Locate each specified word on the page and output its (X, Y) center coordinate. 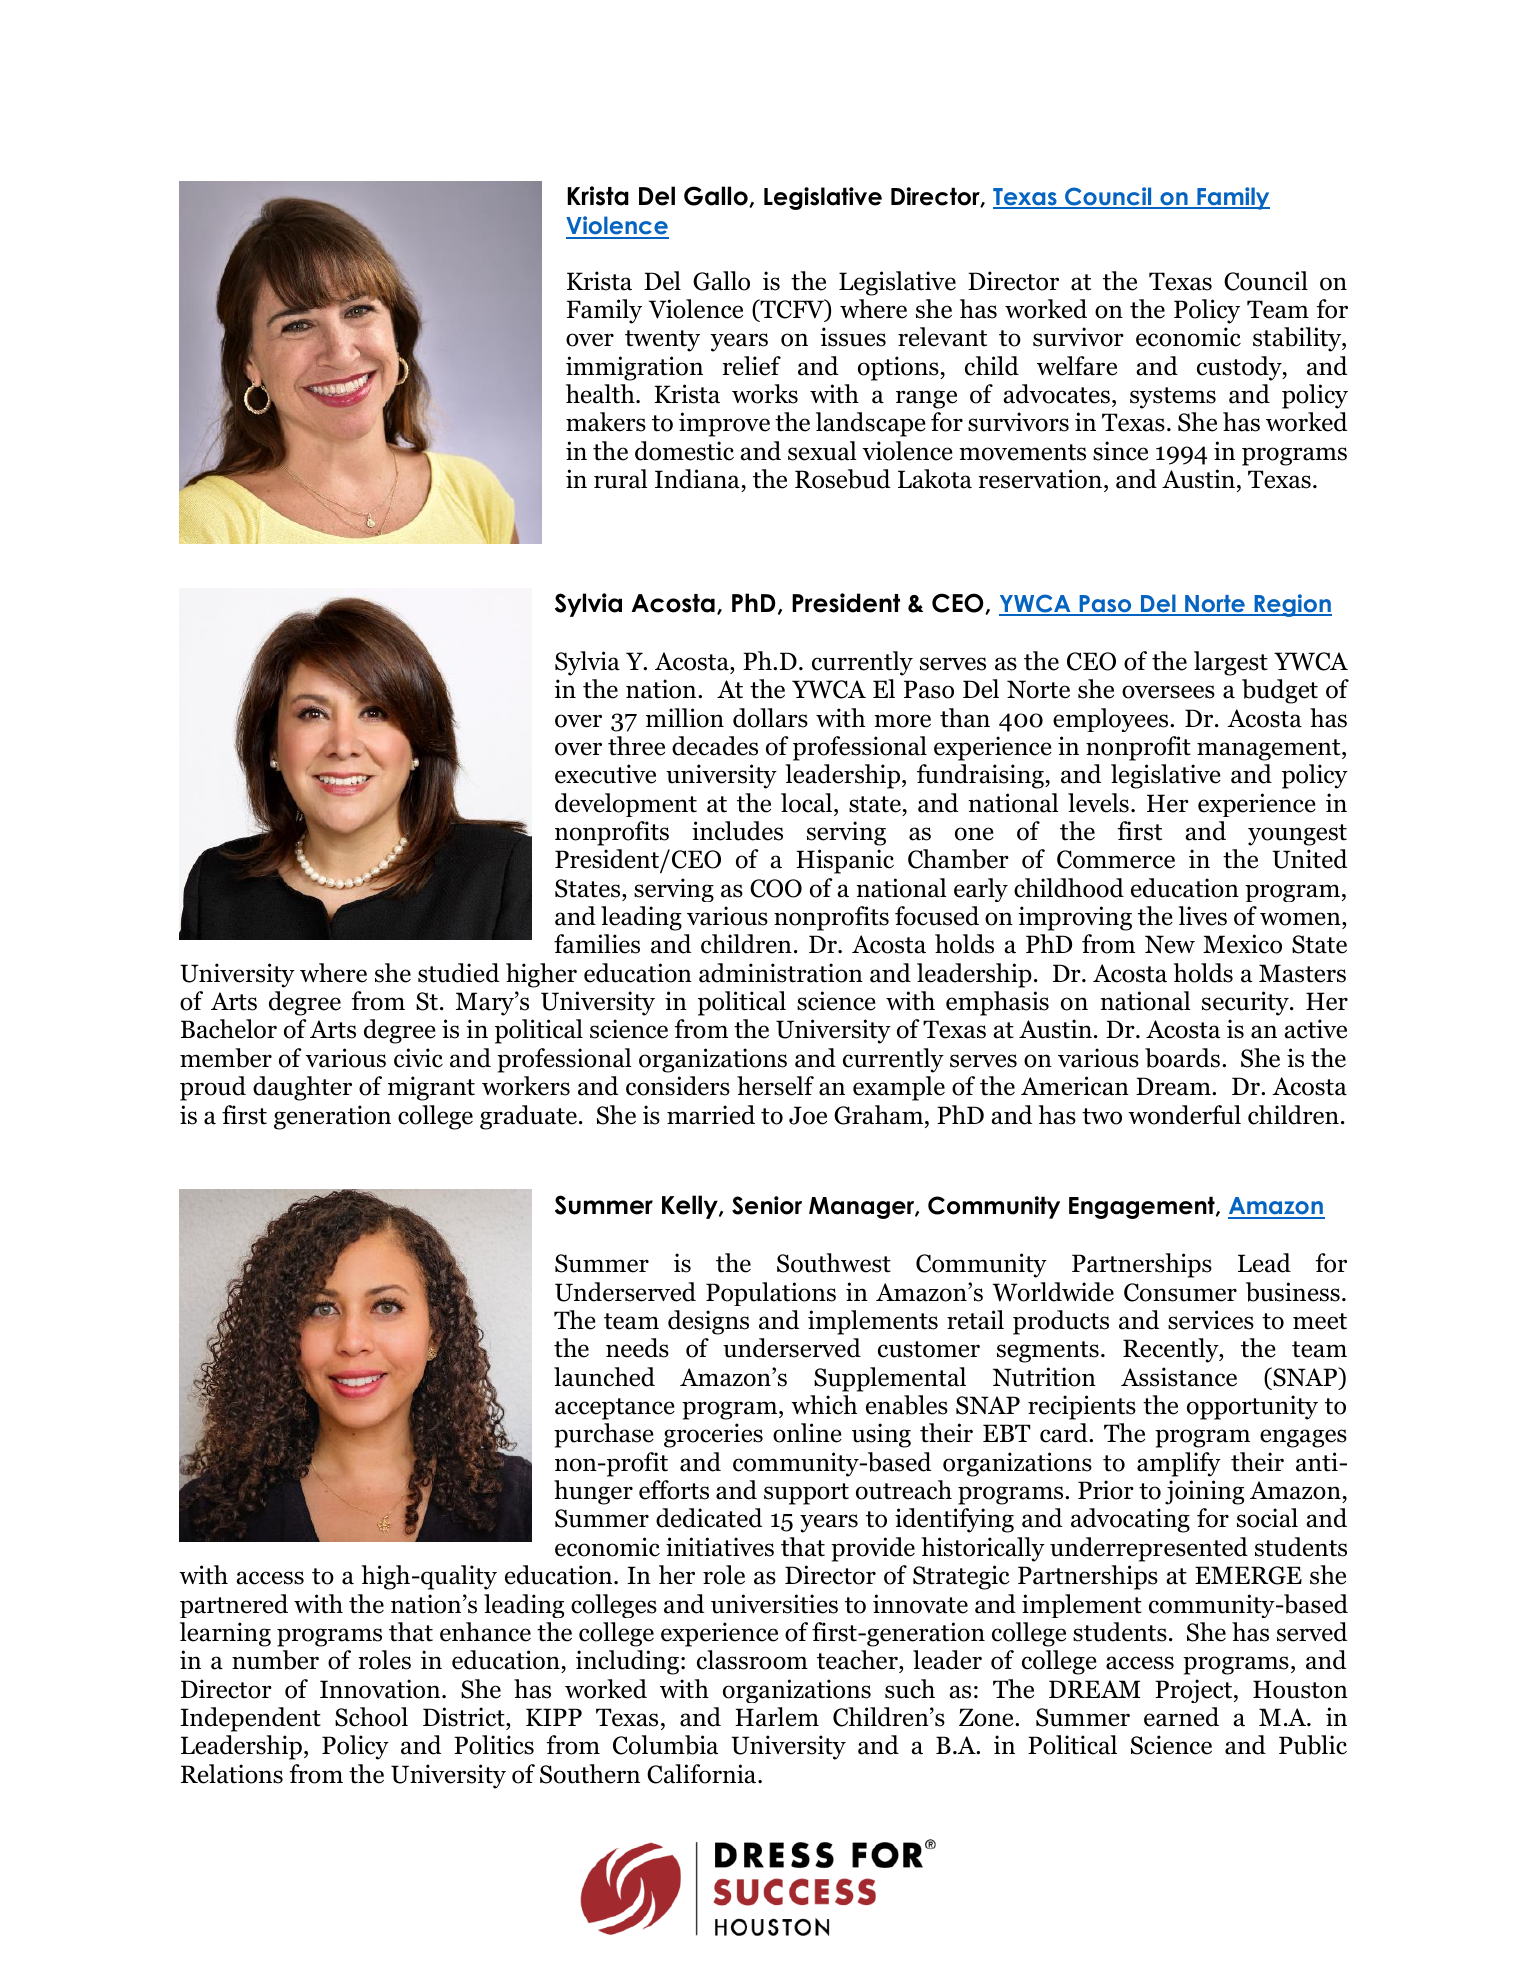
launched (604, 1377)
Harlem (777, 1717)
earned (1181, 1717)
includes (737, 831)
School (371, 1717)
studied (458, 973)
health (601, 394)
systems (1173, 398)
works (765, 394)
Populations (771, 1294)
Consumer (1180, 1292)
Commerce (1116, 859)
